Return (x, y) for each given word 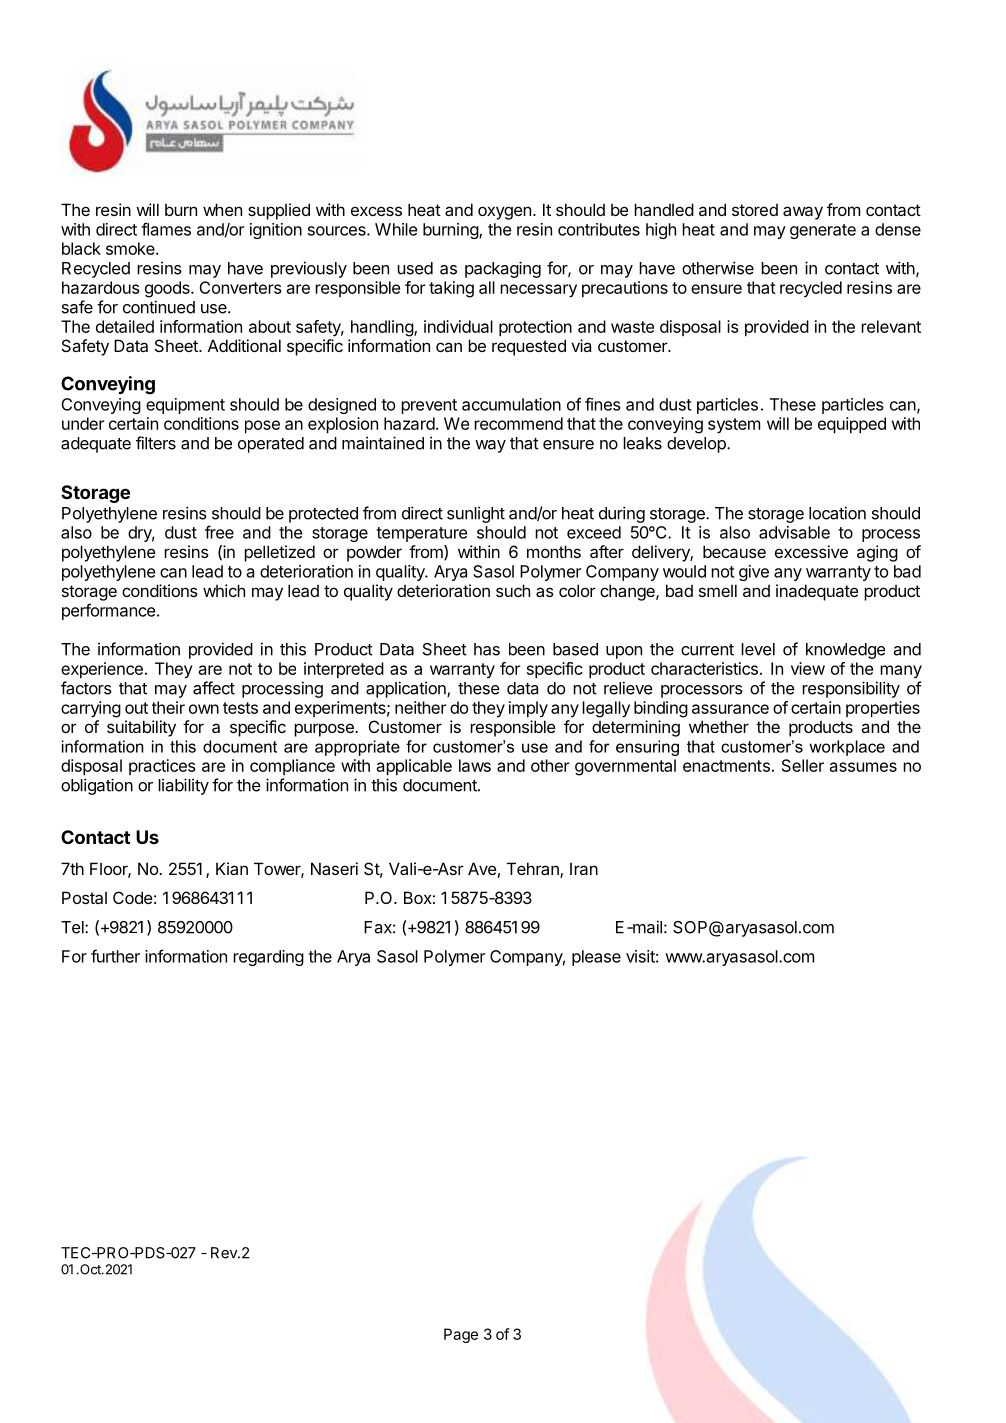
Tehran (534, 870)
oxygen (504, 213)
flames (166, 229)
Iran (584, 868)
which (224, 590)
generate (823, 231)
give (754, 573)
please (596, 958)
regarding (268, 958)
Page (461, 1335)
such (513, 590)
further (115, 956)
